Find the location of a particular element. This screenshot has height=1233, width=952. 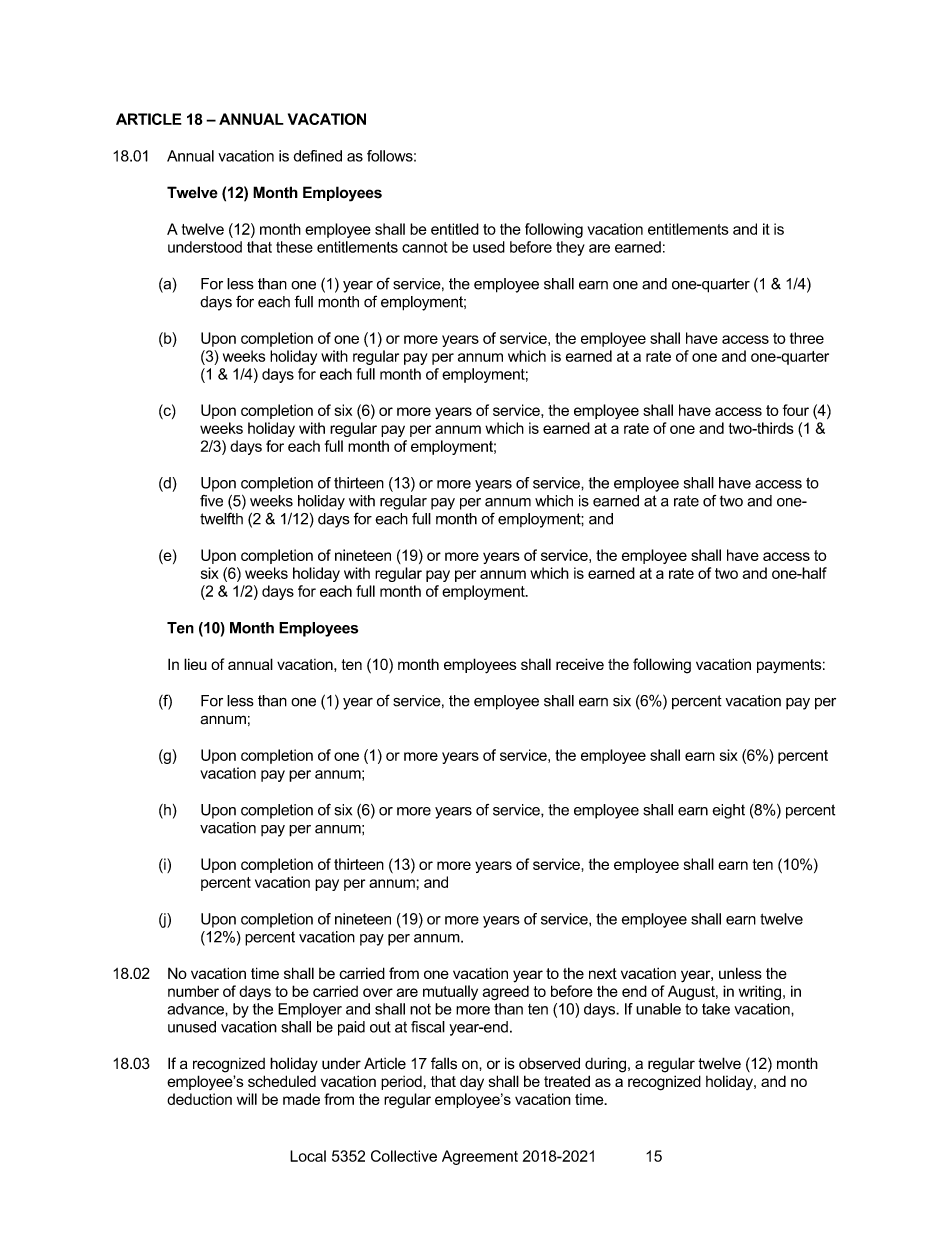

five is located at coordinates (211, 501).
